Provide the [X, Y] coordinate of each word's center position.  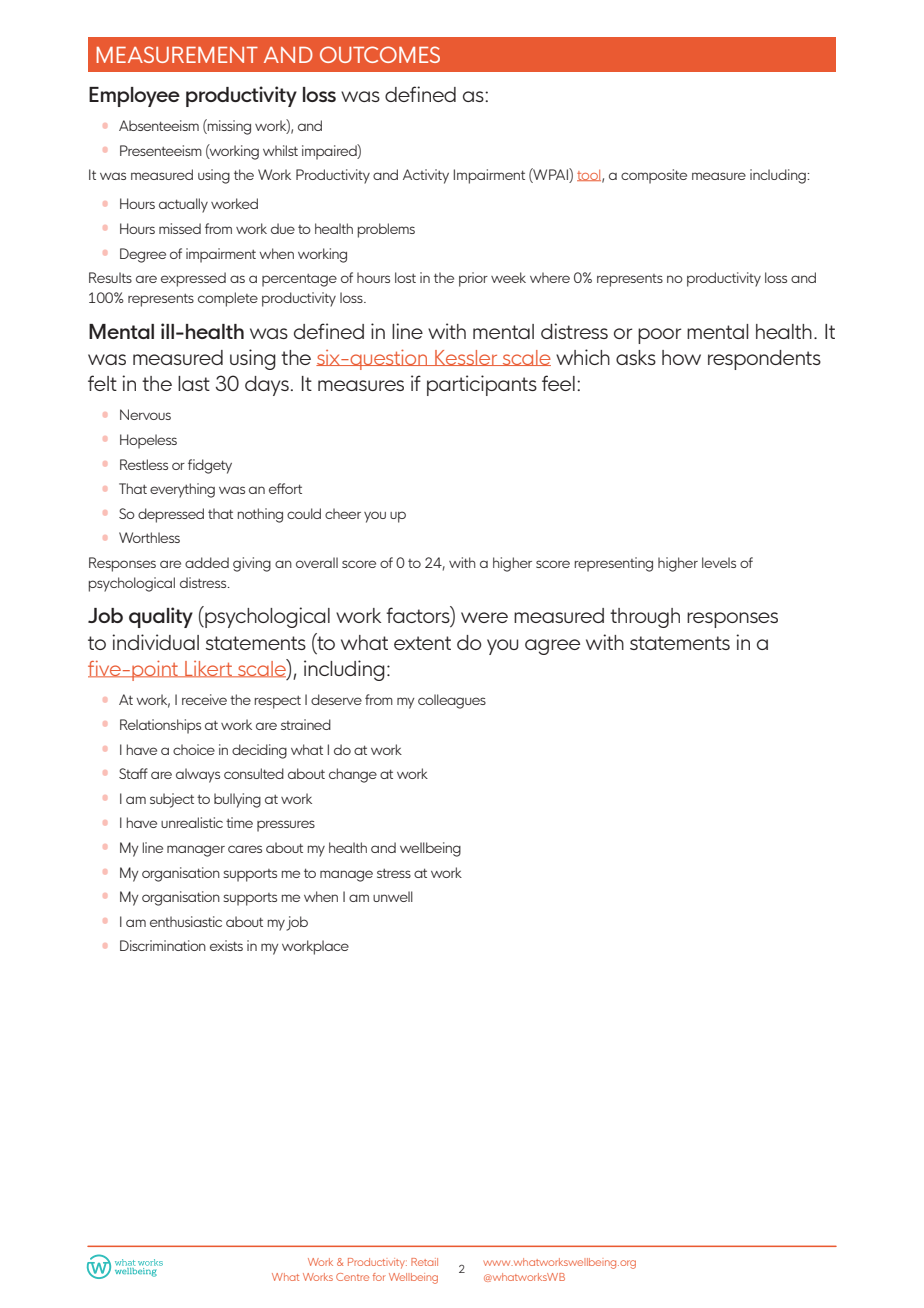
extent [422, 643]
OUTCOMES [380, 54]
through [645, 618]
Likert [208, 669]
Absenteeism [159, 125]
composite [654, 176]
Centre [352, 1277]
